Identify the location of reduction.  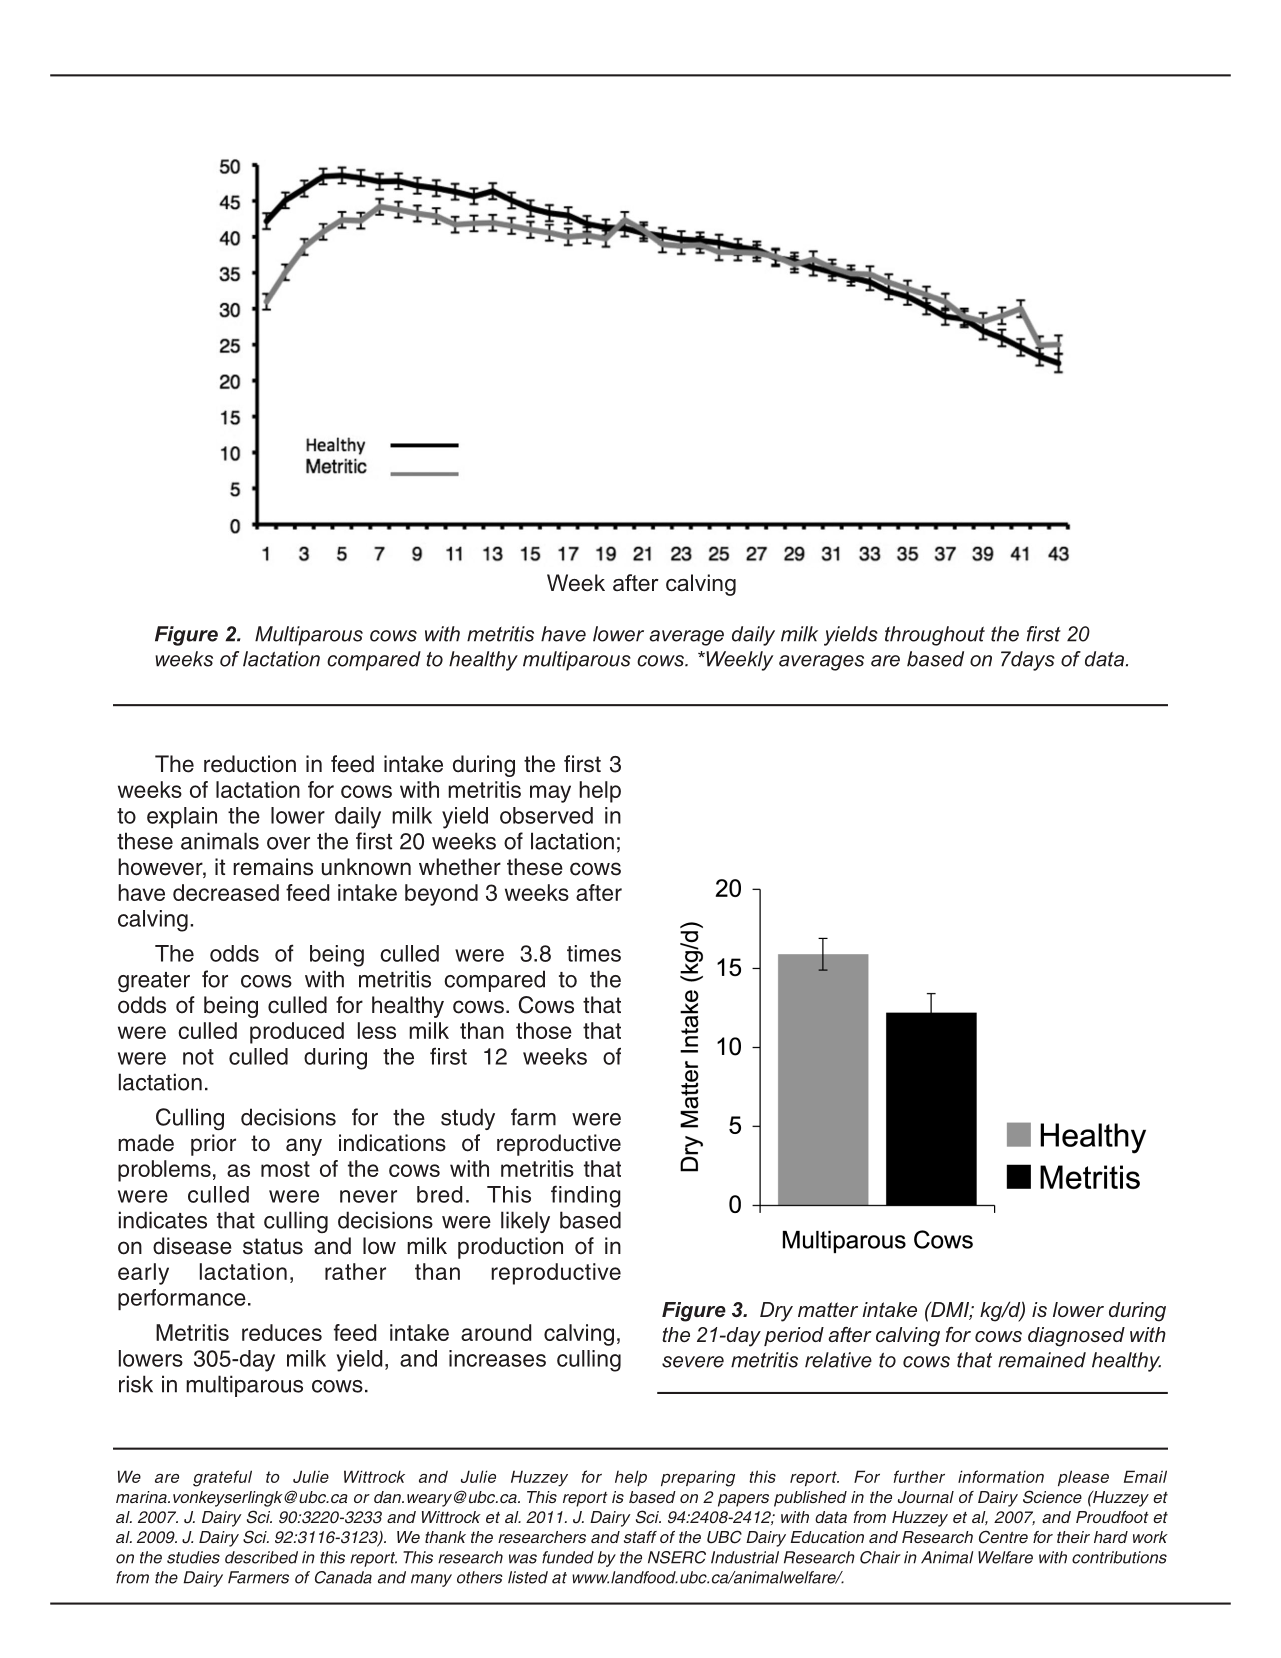
(250, 764).
